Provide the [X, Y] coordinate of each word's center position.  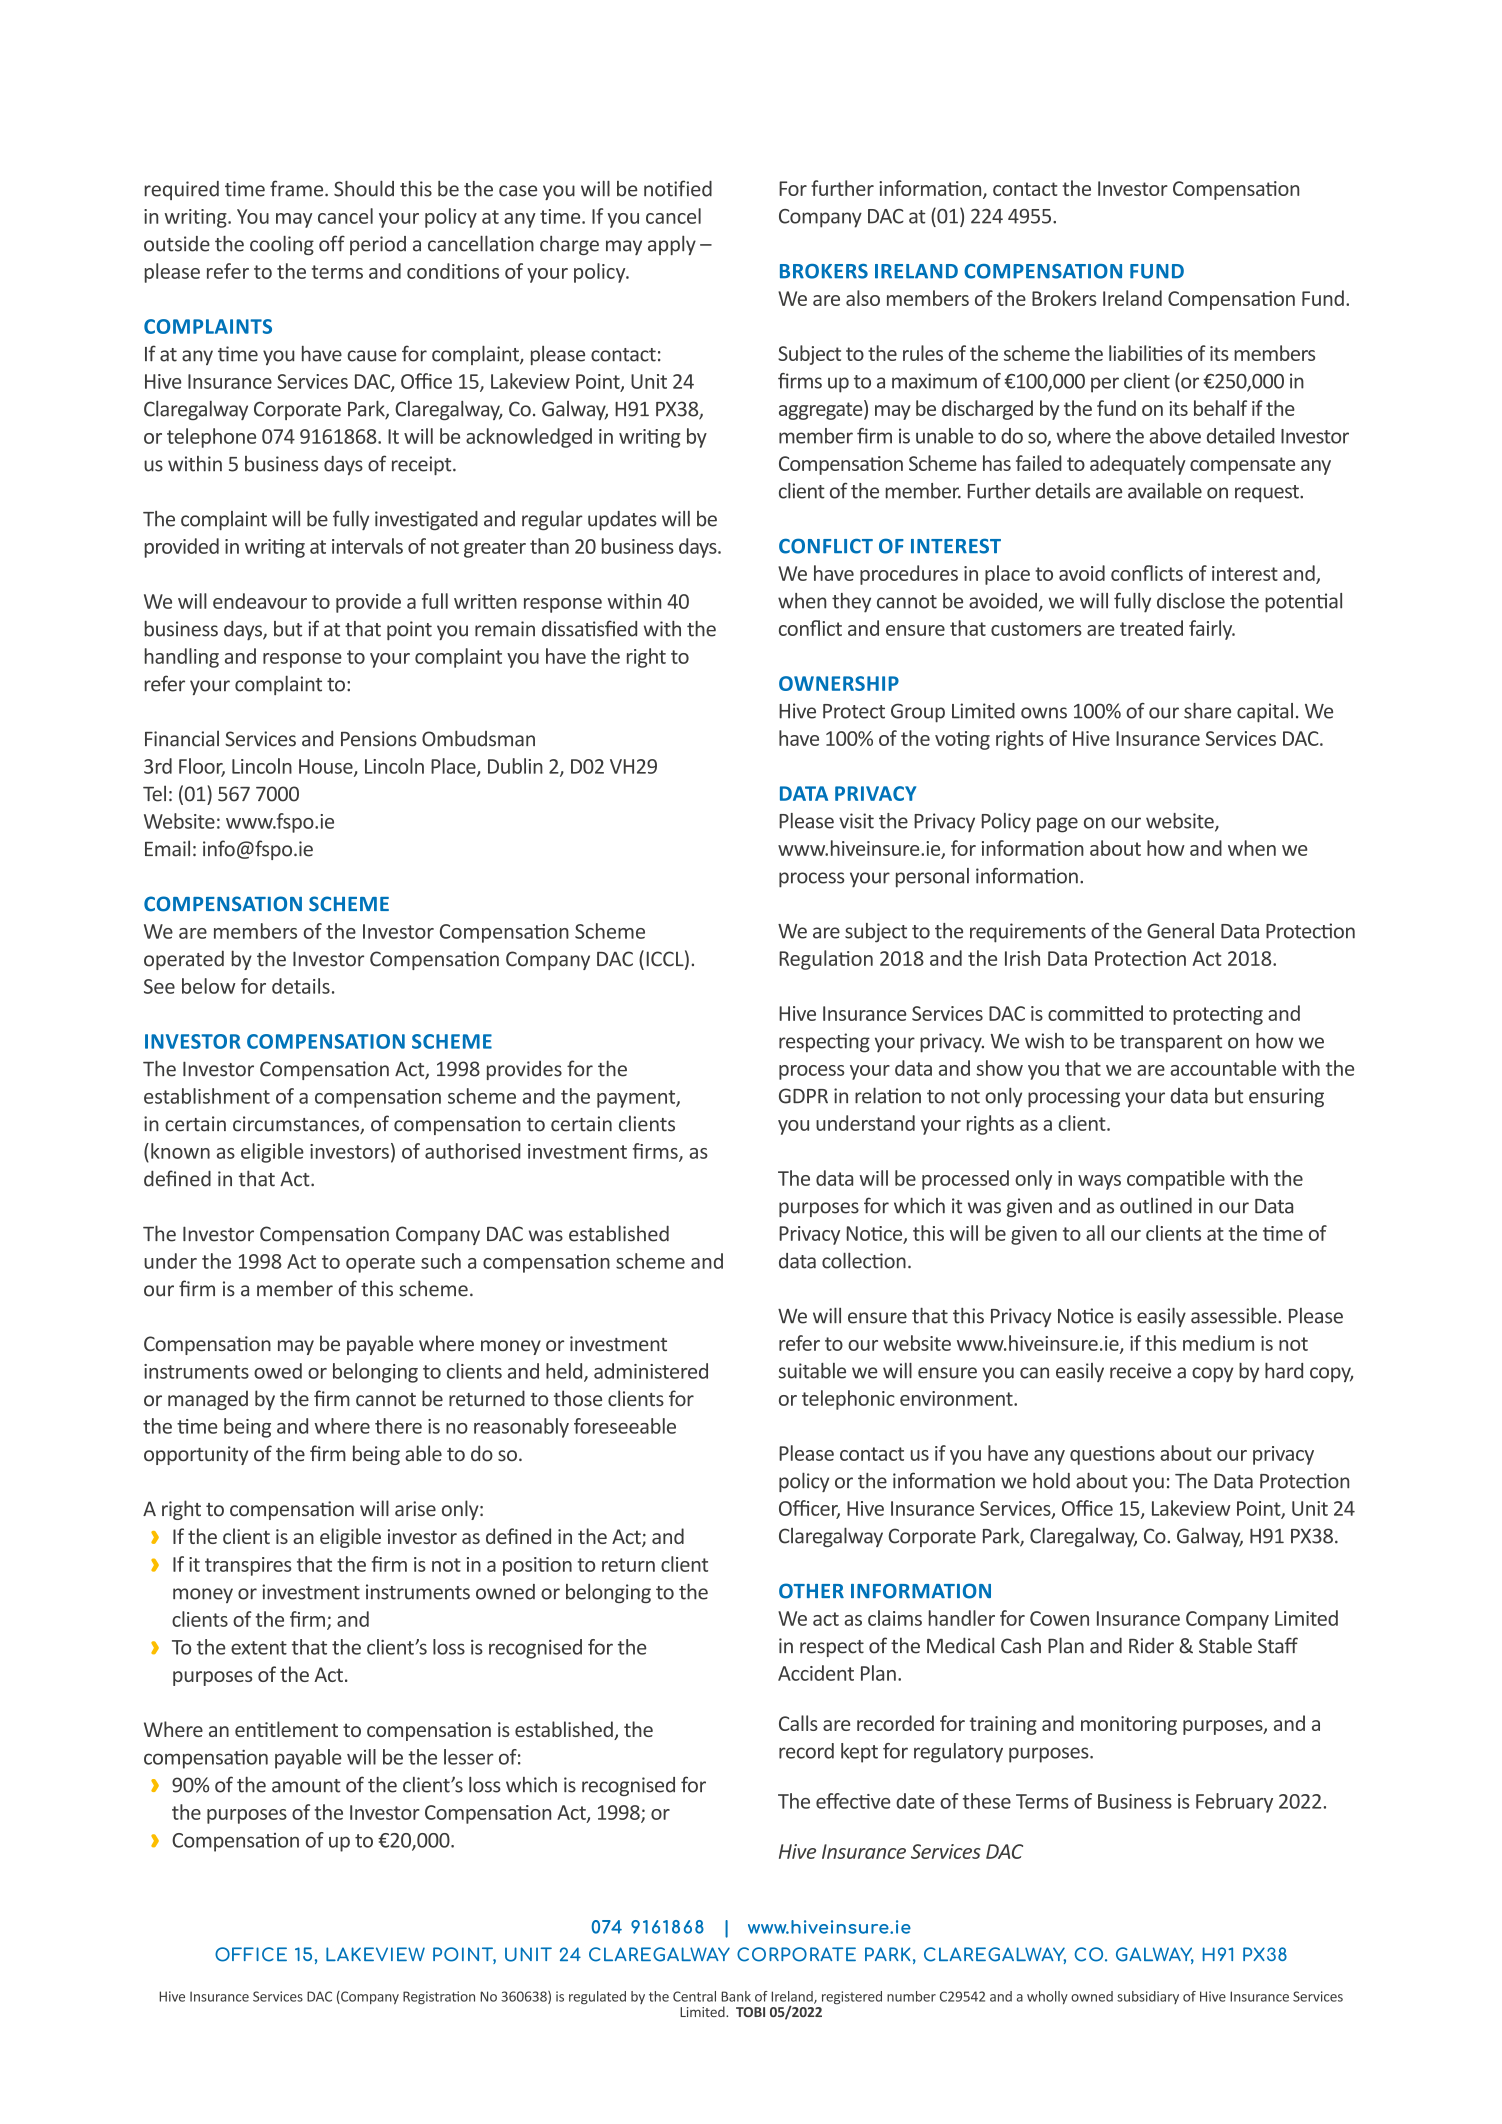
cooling [282, 245]
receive [1140, 1371]
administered [651, 1371]
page [1057, 825]
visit [856, 821]
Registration [439, 1998]
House [327, 767]
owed [278, 1371]
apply [672, 245]
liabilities [1145, 353]
